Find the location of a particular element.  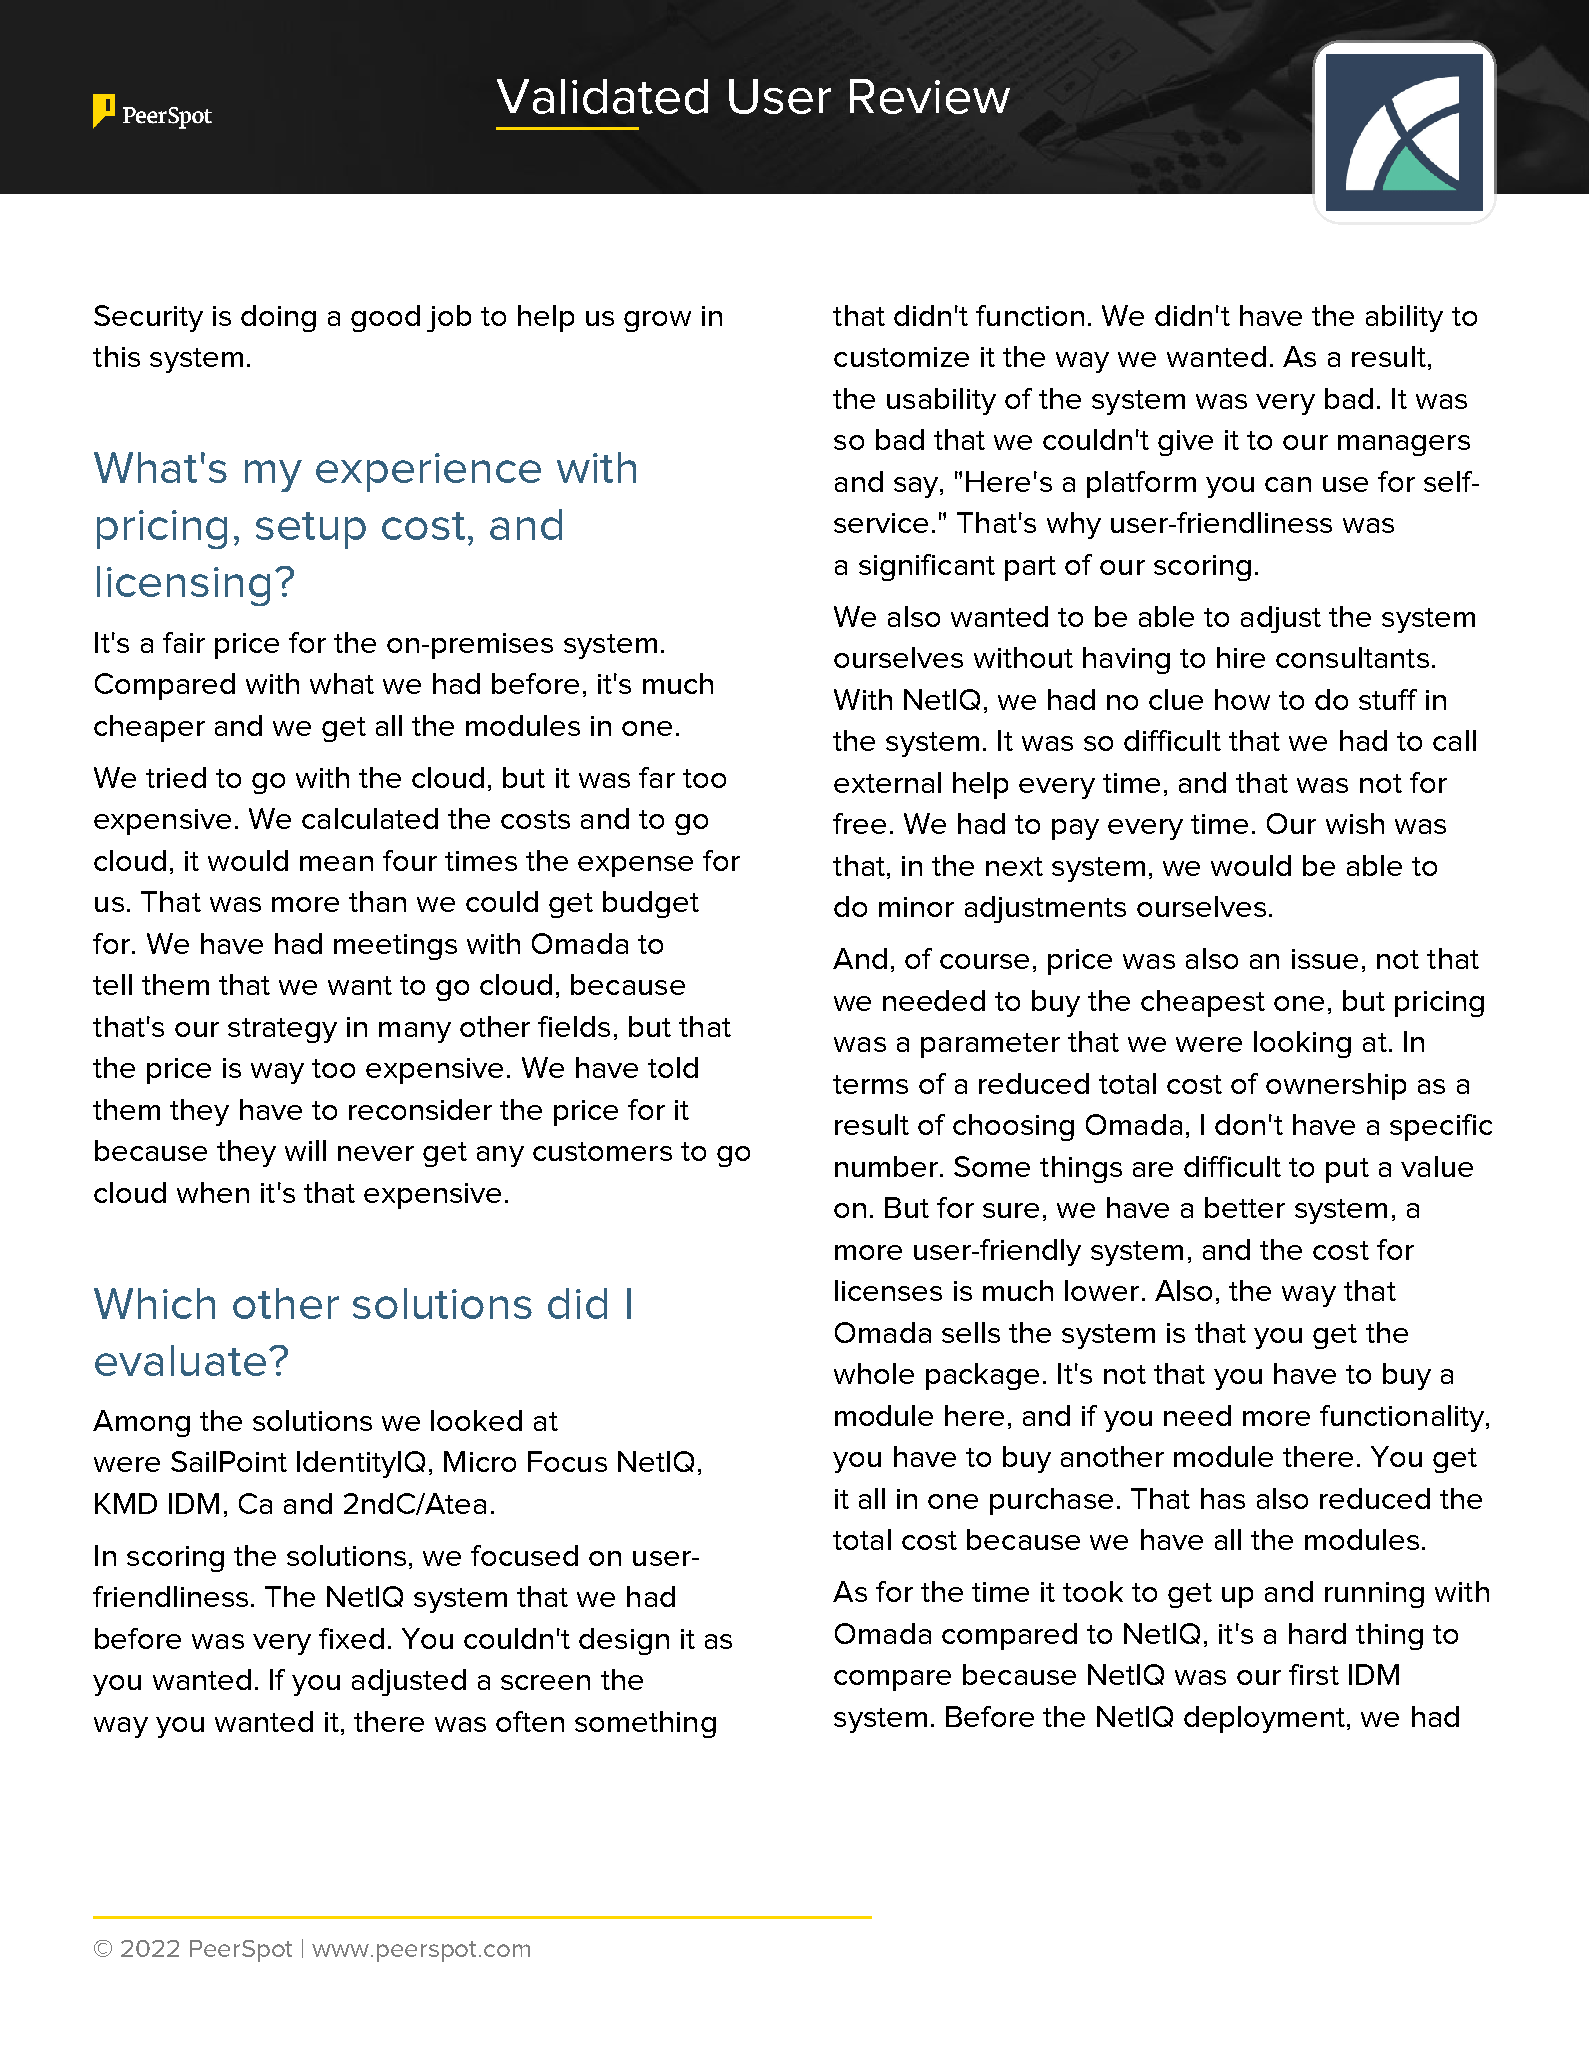

give is located at coordinates (1185, 443).
